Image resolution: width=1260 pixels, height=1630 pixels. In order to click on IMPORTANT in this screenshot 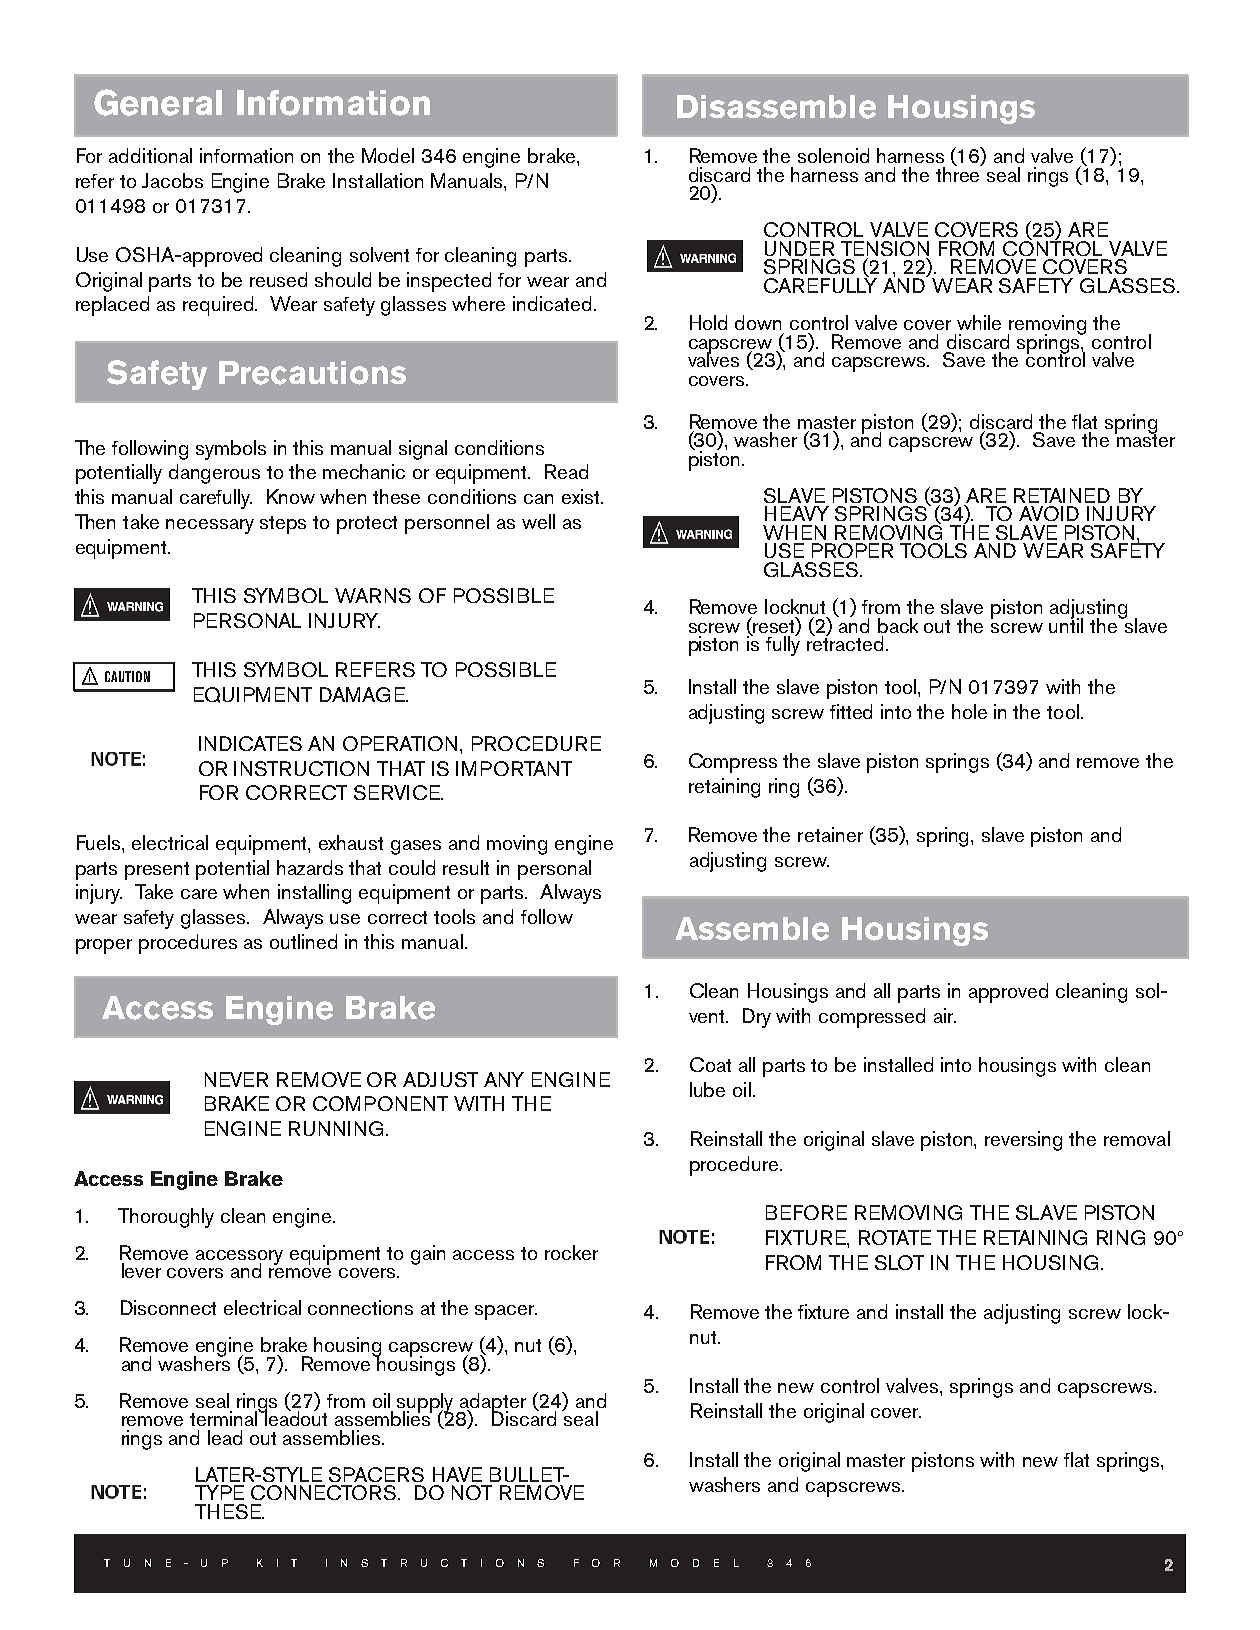, I will do `click(514, 768)`.
